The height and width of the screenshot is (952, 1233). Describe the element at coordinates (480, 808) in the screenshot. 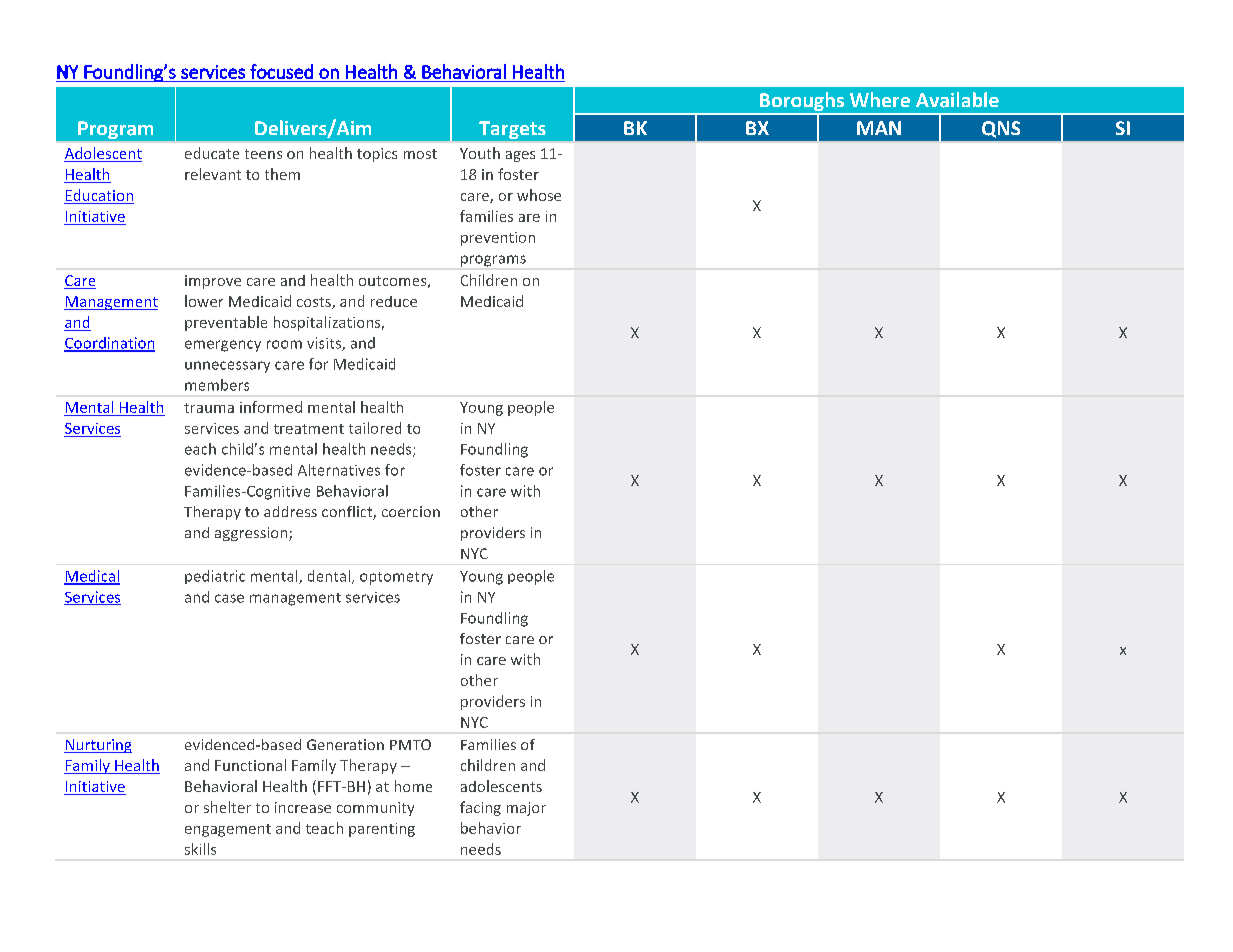

I see `facing` at that location.
